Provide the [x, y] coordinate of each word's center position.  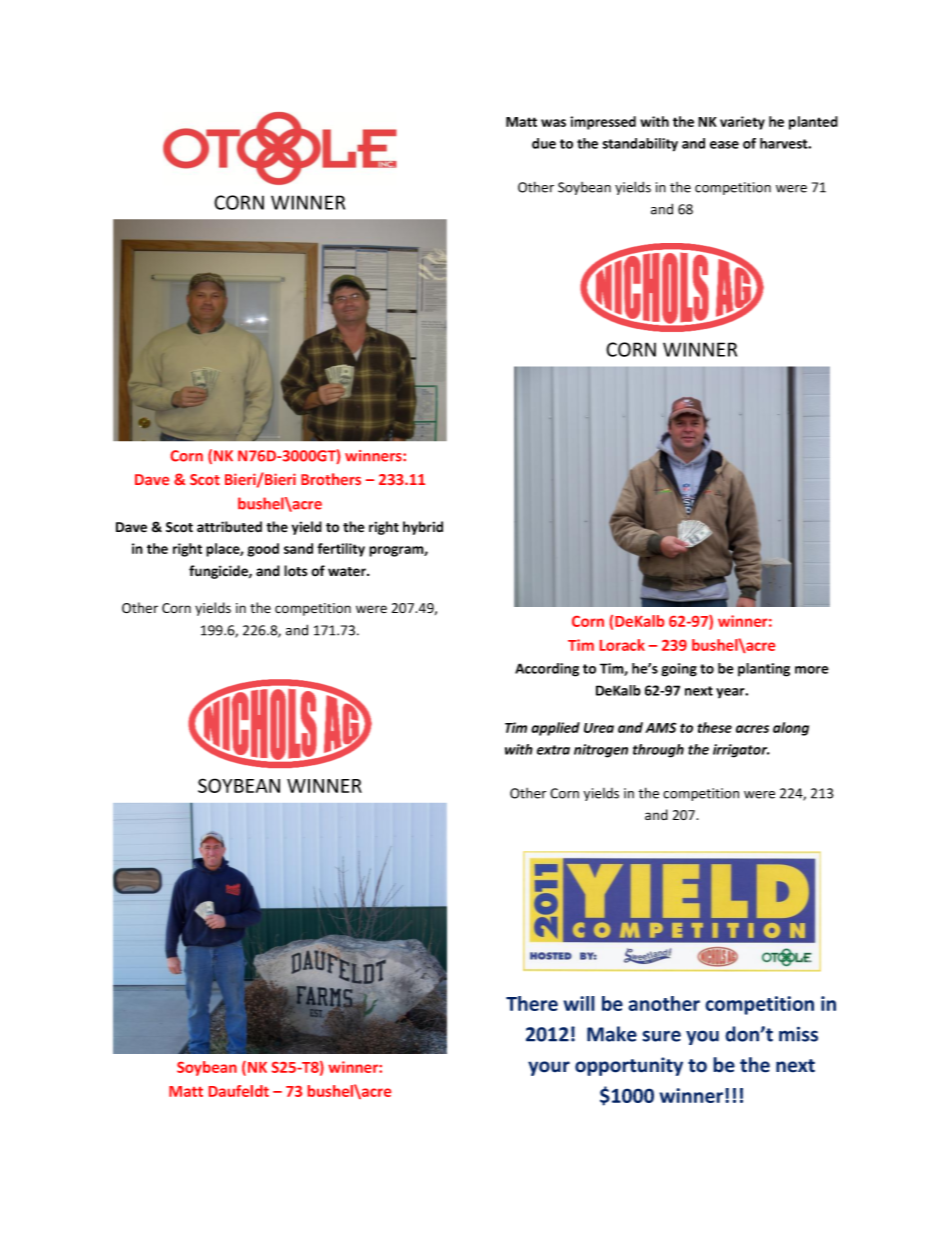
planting [764, 670]
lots [295, 571]
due [544, 143]
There [532, 1003]
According [547, 670]
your [549, 1068]
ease [724, 145]
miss [798, 1034]
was [553, 123]
